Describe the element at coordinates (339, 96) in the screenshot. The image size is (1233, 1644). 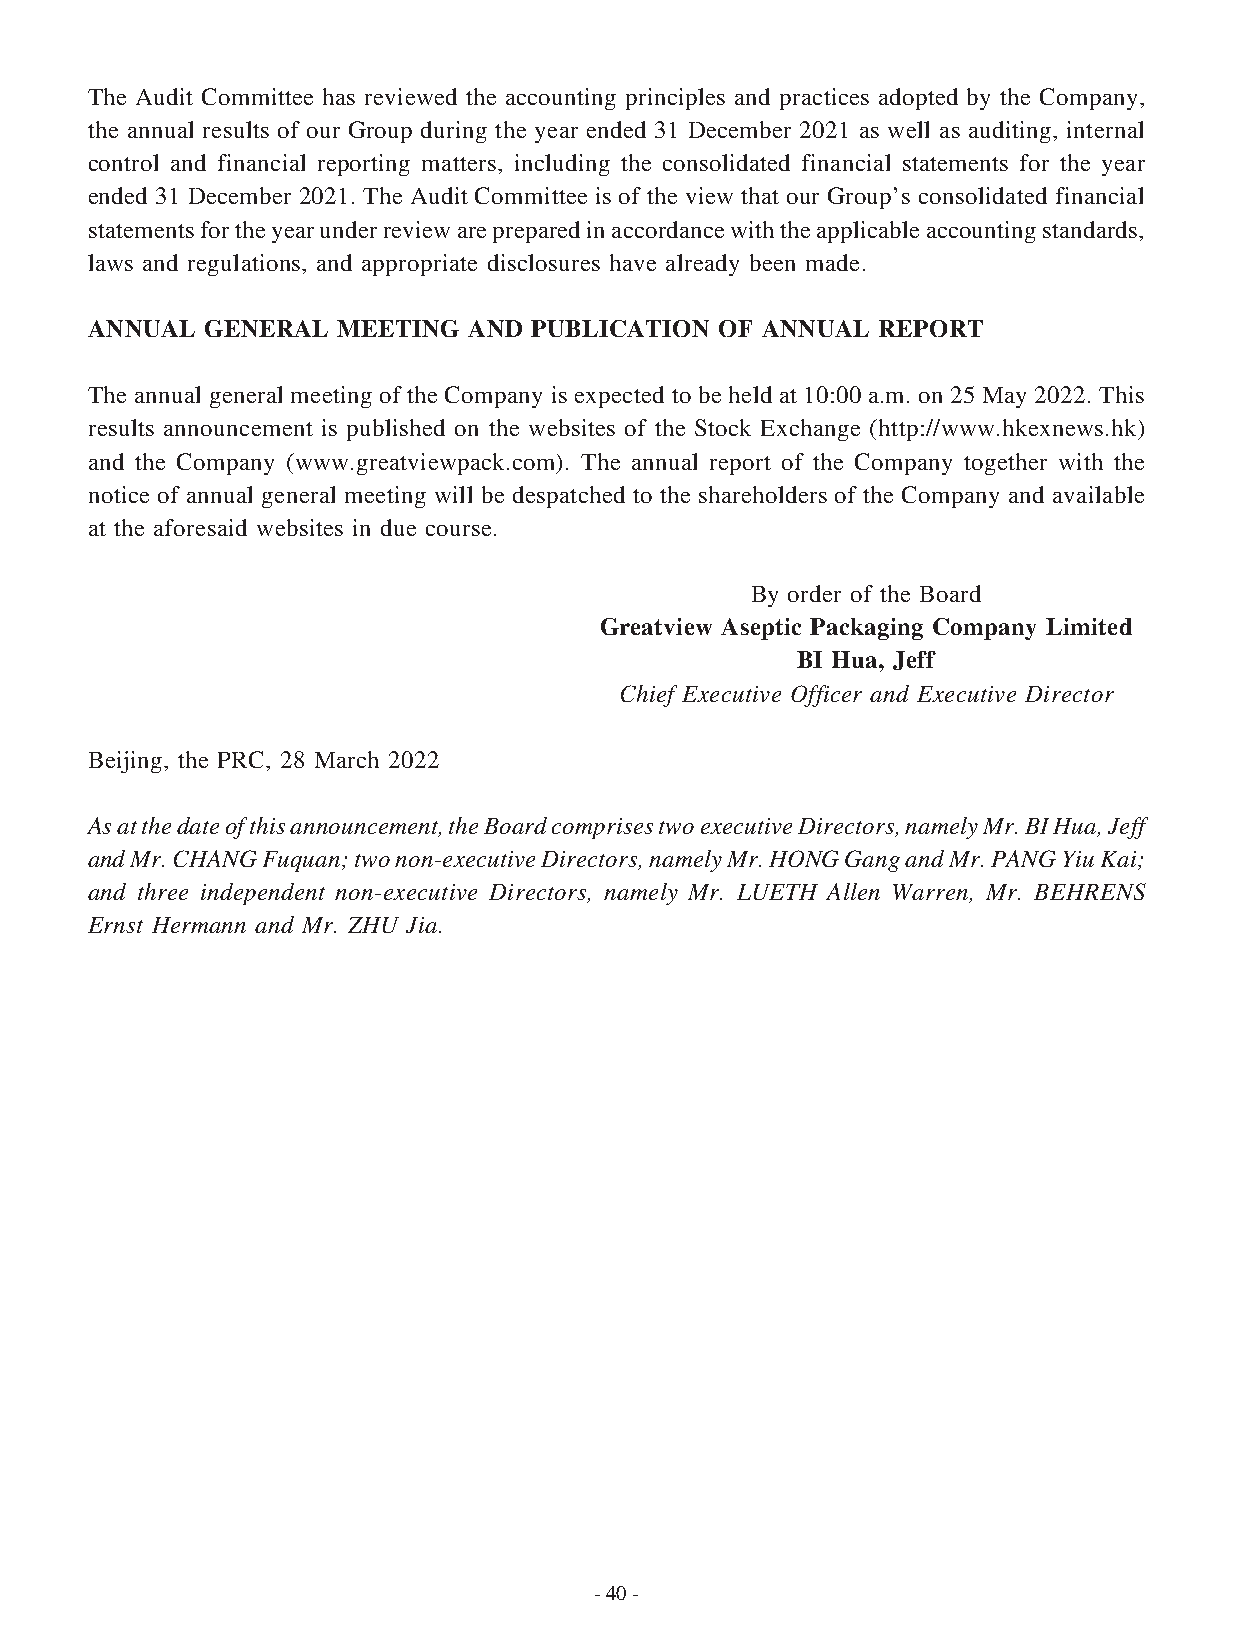
I see `has` at that location.
